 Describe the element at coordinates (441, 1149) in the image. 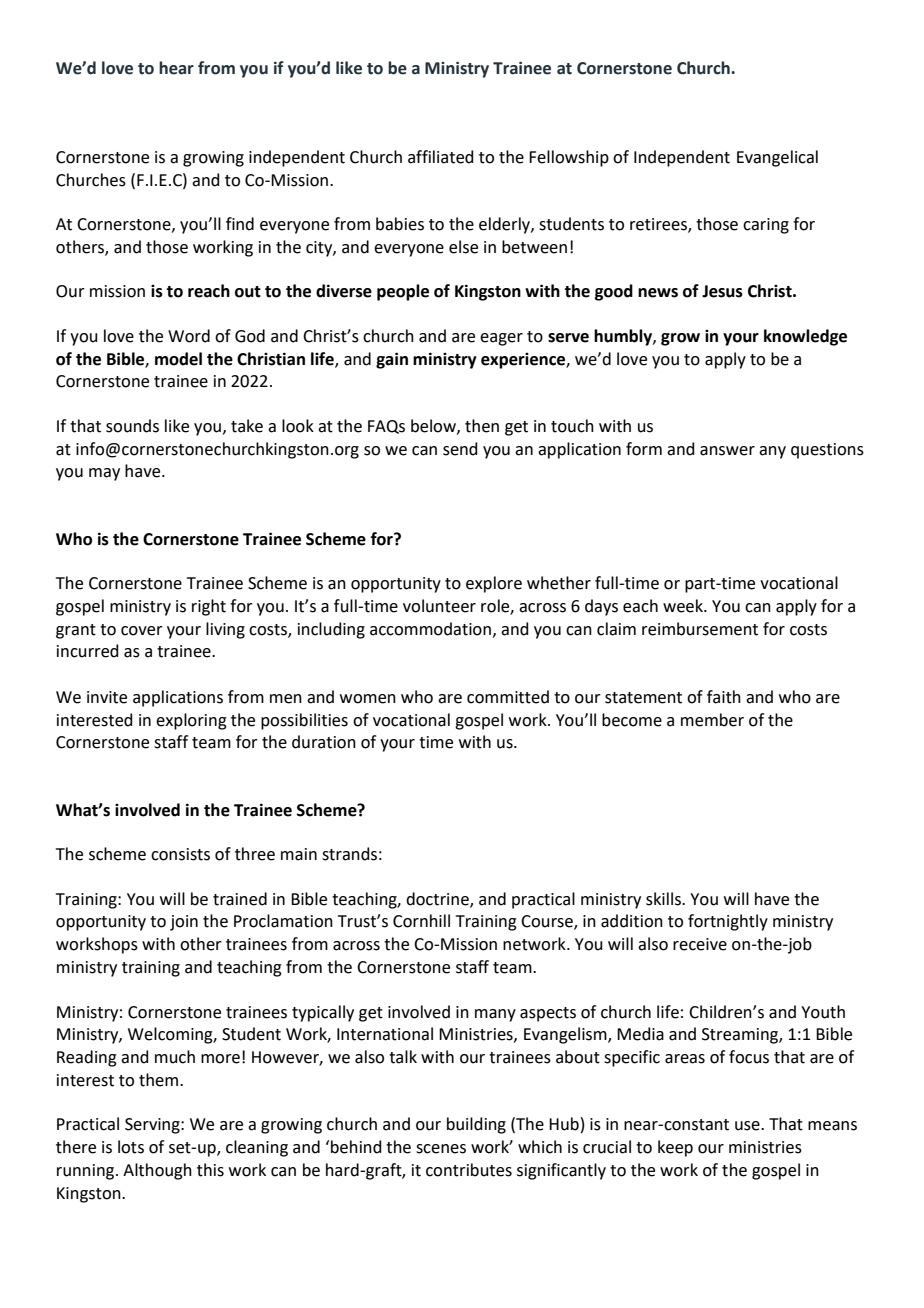

I see `scenes` at that location.
